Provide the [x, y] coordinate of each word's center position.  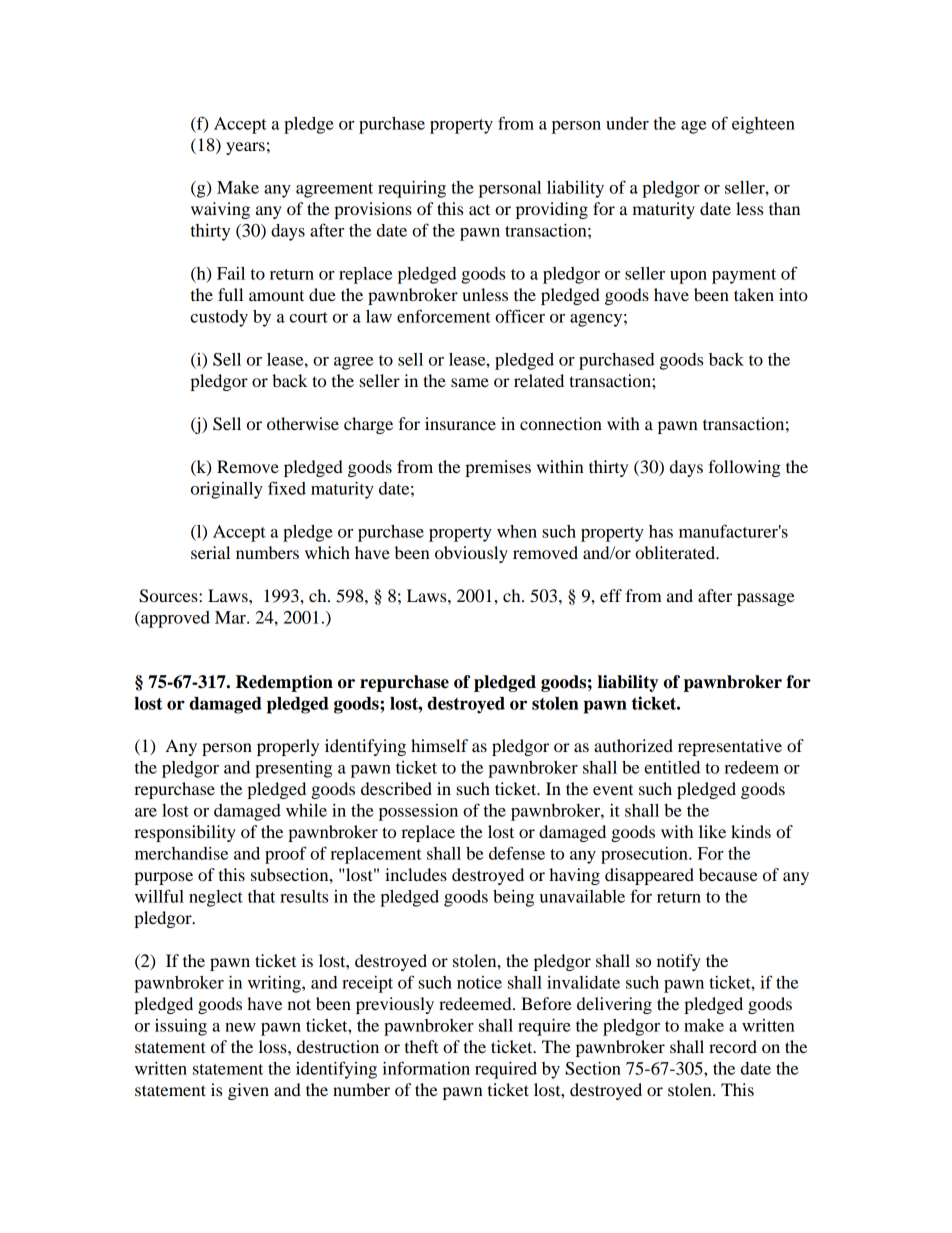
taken [754, 294]
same [470, 382]
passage [766, 599]
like [712, 831]
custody [219, 318]
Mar [231, 617]
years [245, 148]
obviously [471, 554]
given [248, 1091]
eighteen [763, 125]
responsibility [185, 833]
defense [517, 853]
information [426, 1068]
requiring [412, 189]
